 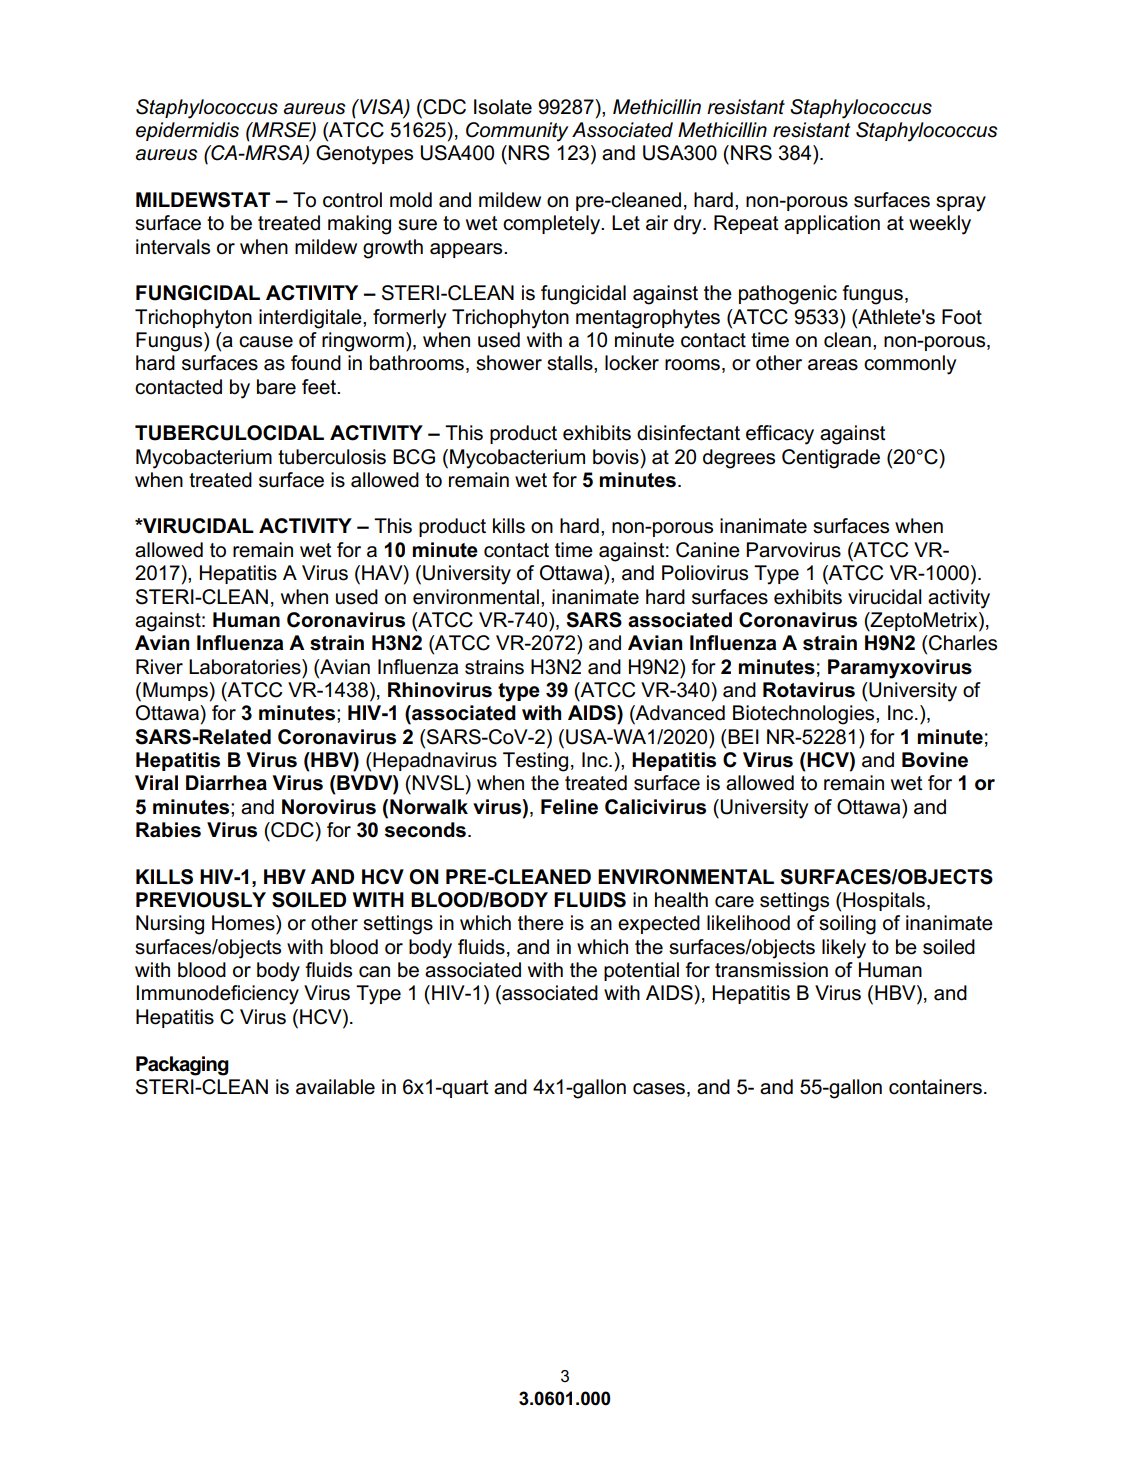 I want to click on bovis, so click(x=617, y=457).
